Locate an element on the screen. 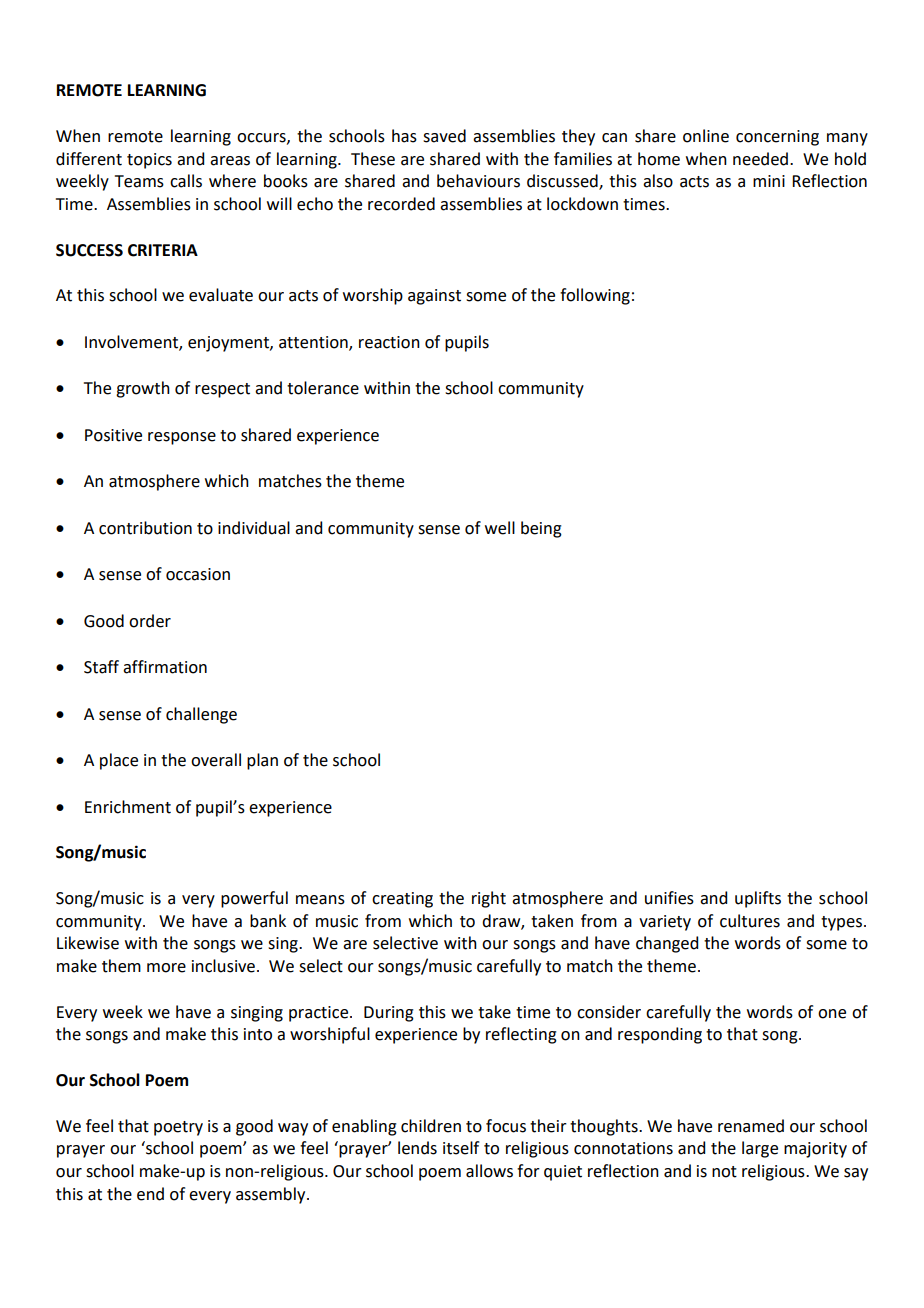 This screenshot has width=924, height=1308. needed is located at coordinates (760, 159).
